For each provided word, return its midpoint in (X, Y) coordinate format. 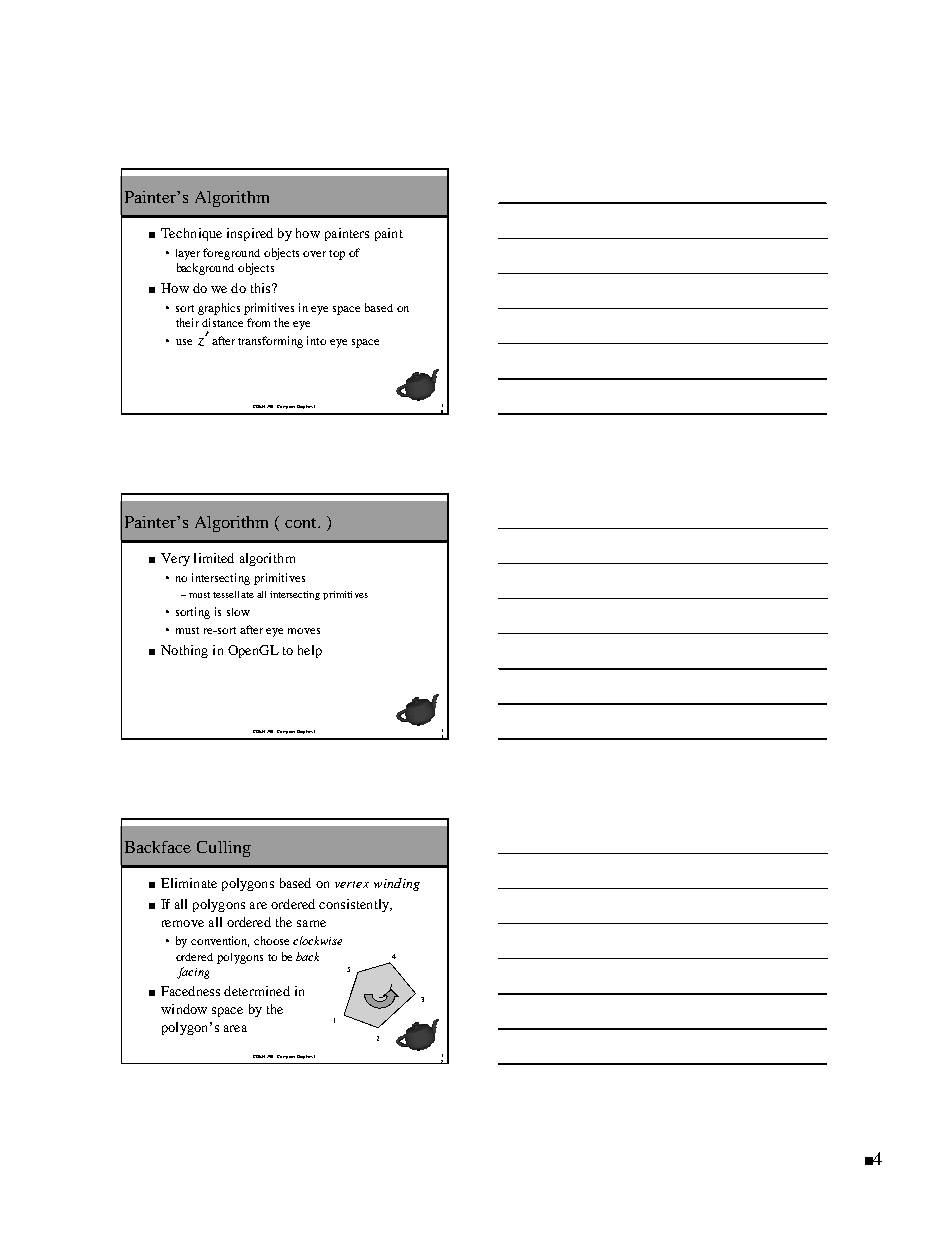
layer (188, 254)
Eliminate (189, 883)
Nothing (184, 651)
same (311, 923)
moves (304, 631)
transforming (270, 342)
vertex (352, 884)
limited (214, 558)
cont (302, 523)
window (184, 1009)
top (337, 255)
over (314, 254)
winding (397, 884)
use (184, 342)
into (316, 340)
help (310, 651)
